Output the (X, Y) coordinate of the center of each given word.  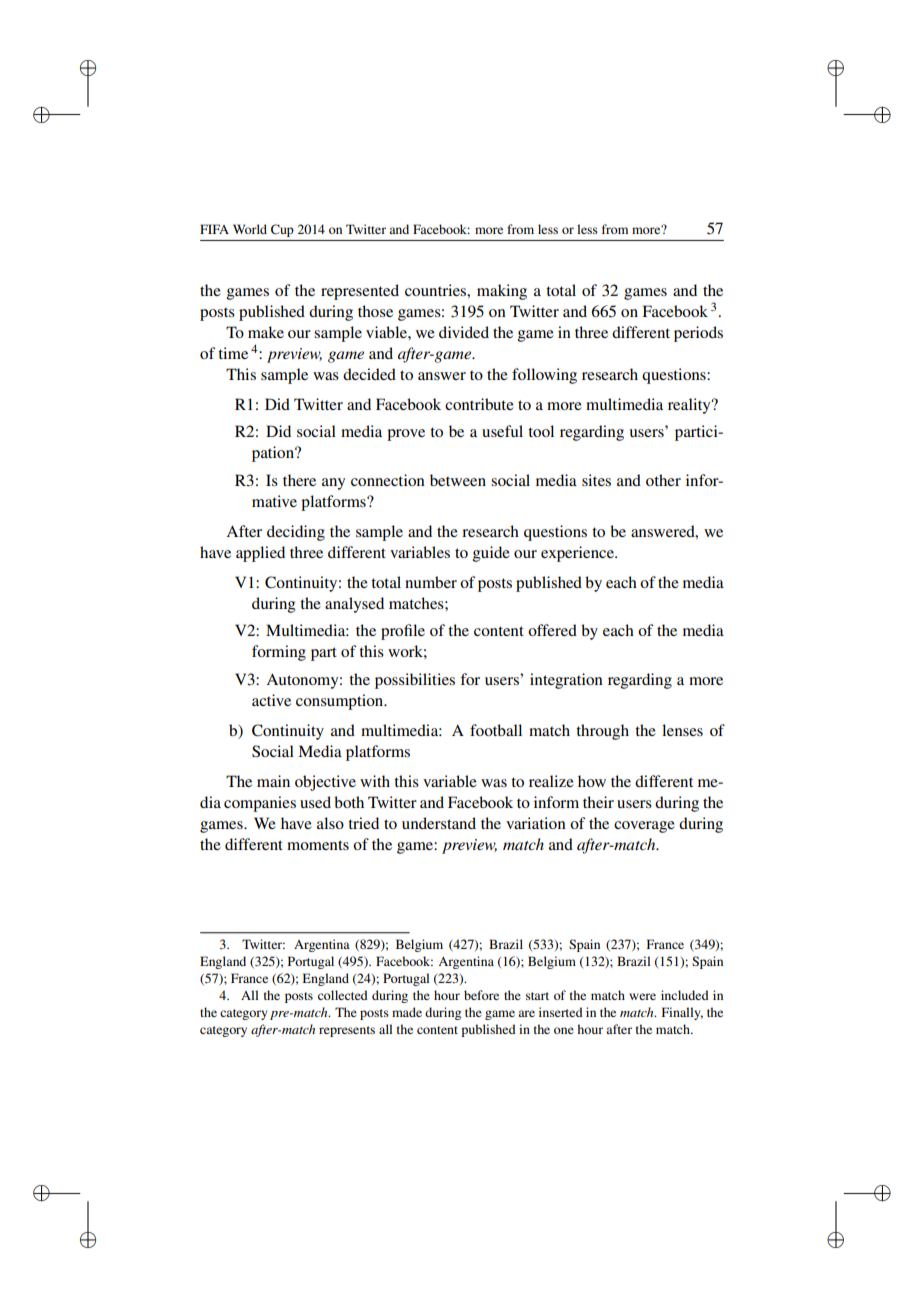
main (273, 781)
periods (698, 334)
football (496, 730)
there (299, 480)
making (502, 292)
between (458, 480)
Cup (282, 230)
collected (343, 995)
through (602, 732)
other (663, 480)
